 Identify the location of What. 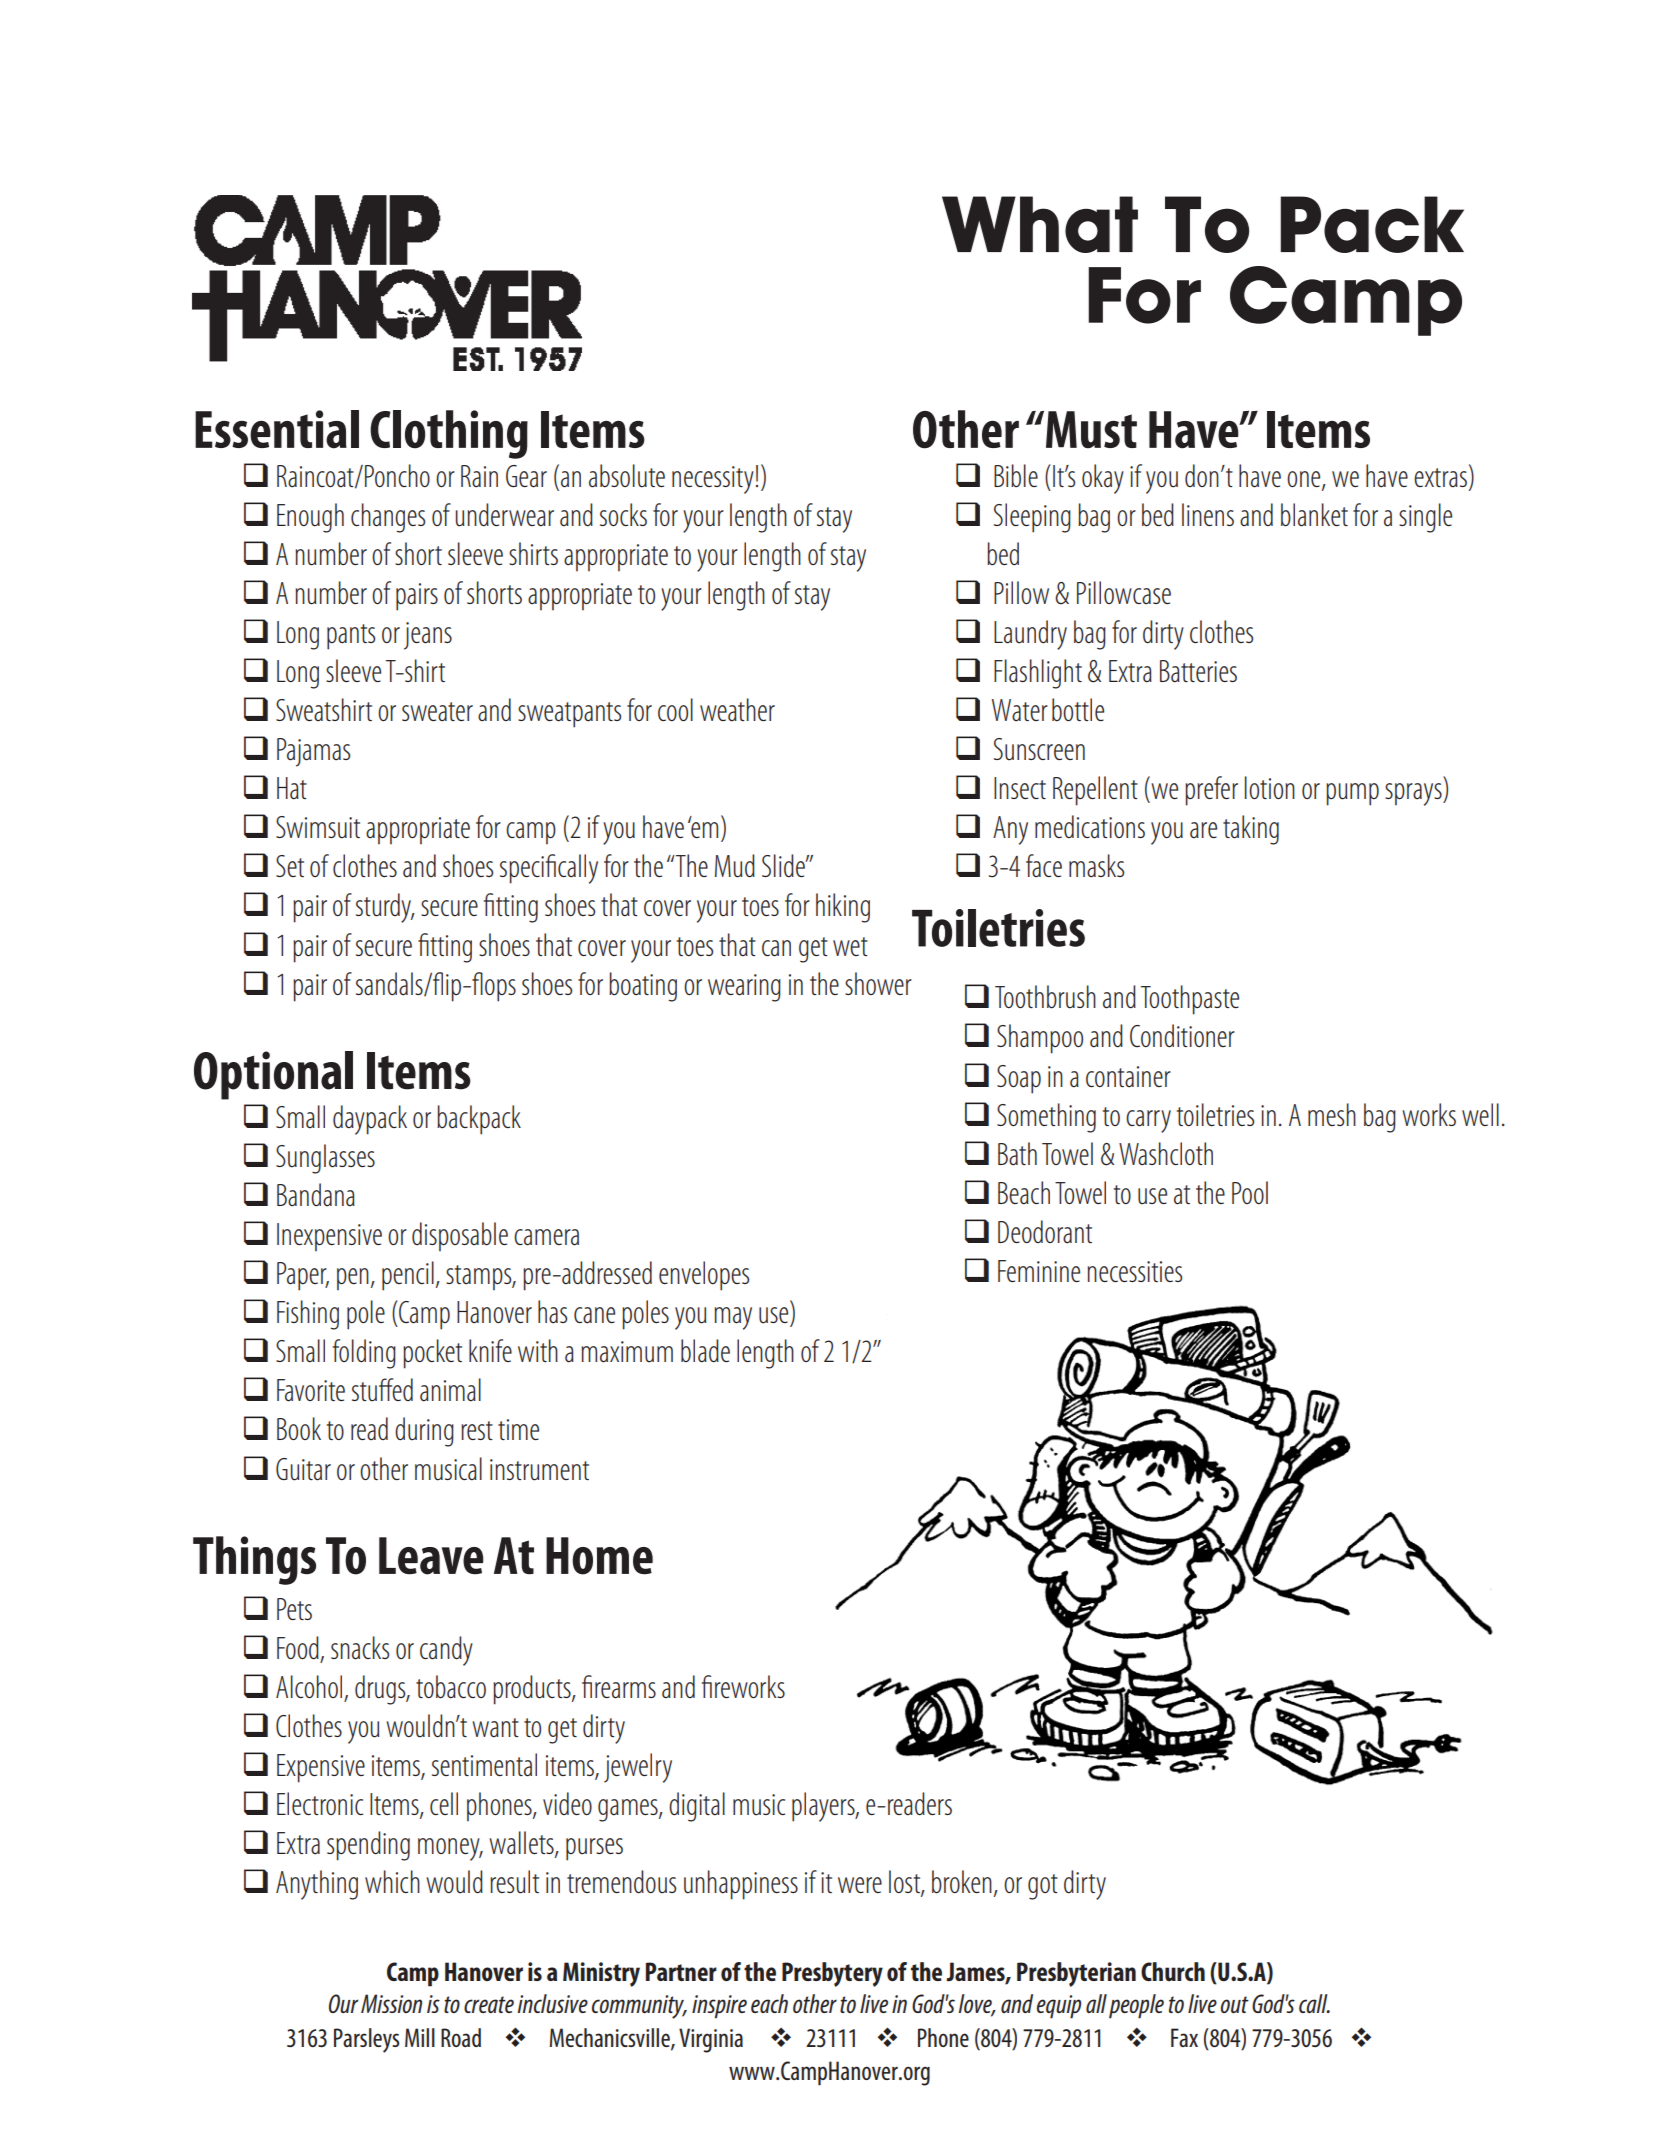
(1040, 224).
